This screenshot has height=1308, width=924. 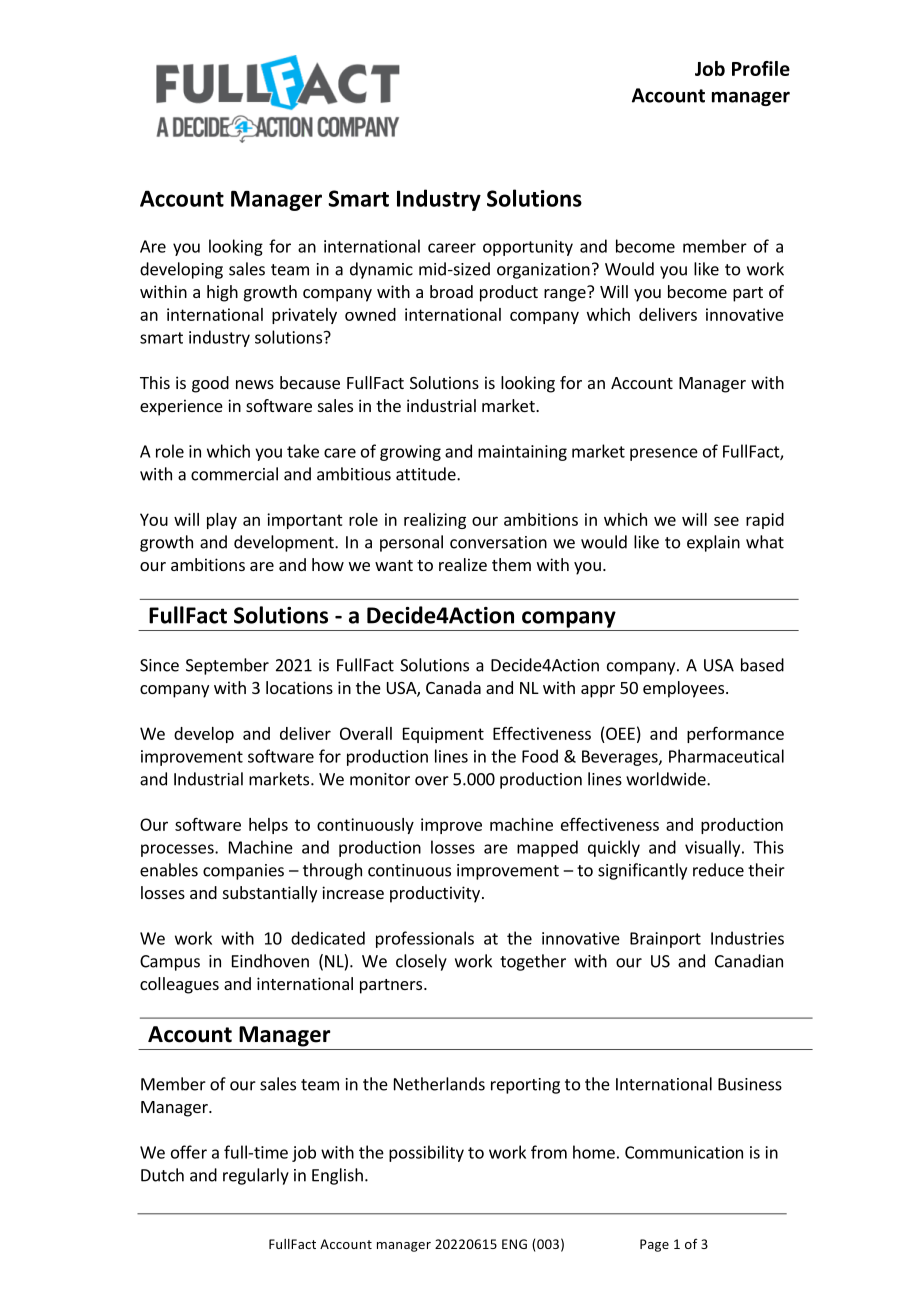 I want to click on Canada, so click(x=453, y=687).
